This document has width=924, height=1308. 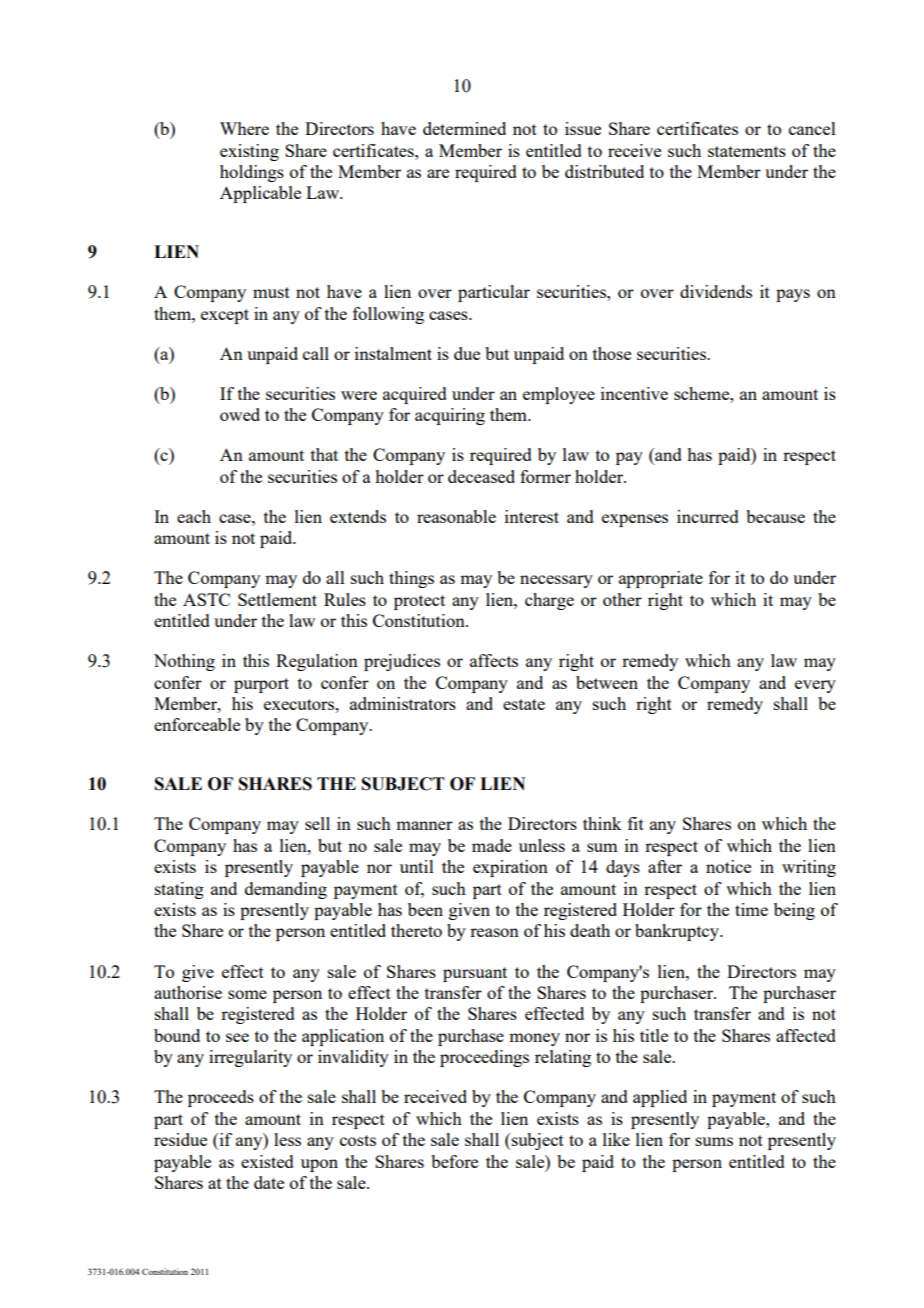 I want to click on affects, so click(x=494, y=660).
